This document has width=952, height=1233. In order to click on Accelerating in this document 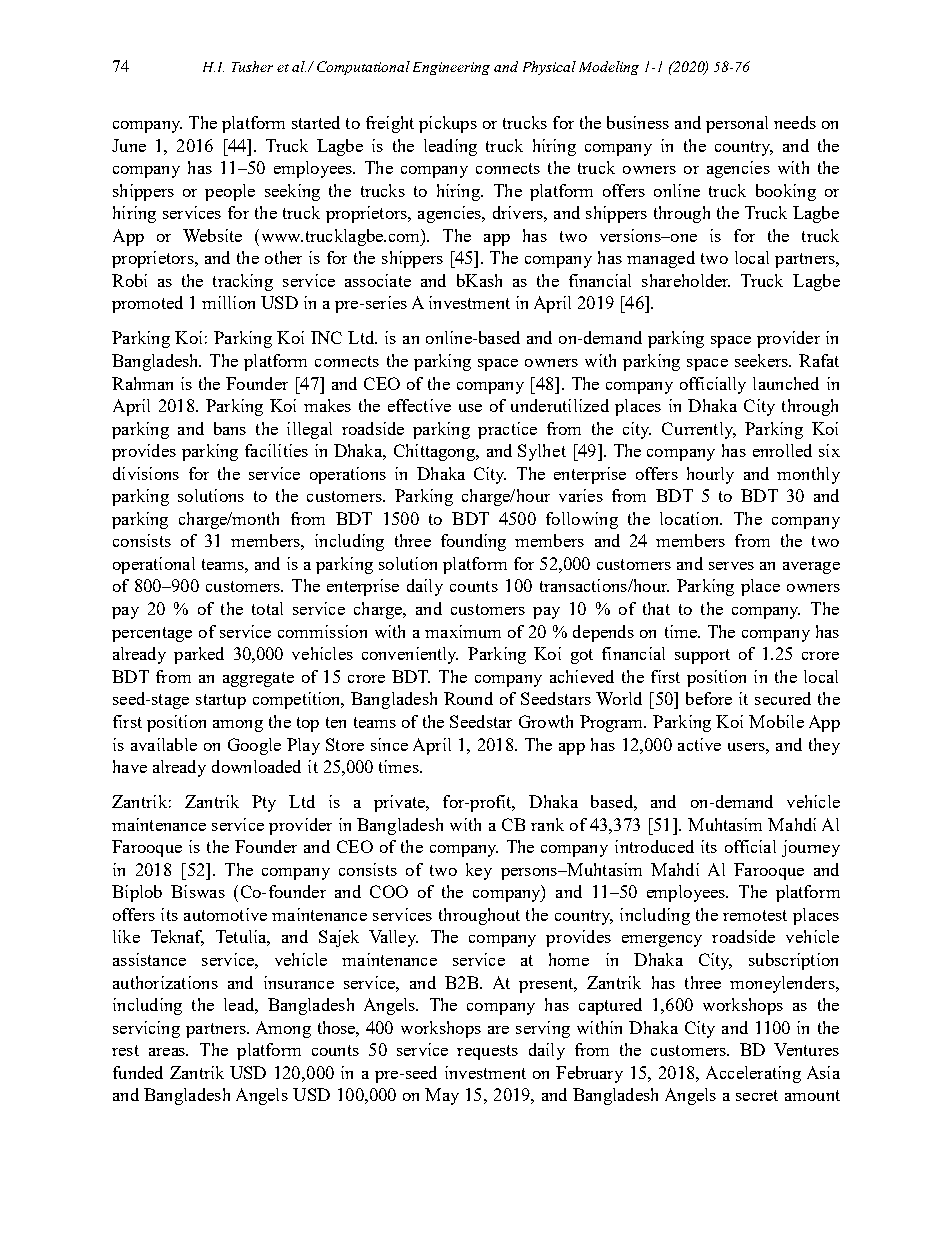, I will do `click(753, 1074)`.
